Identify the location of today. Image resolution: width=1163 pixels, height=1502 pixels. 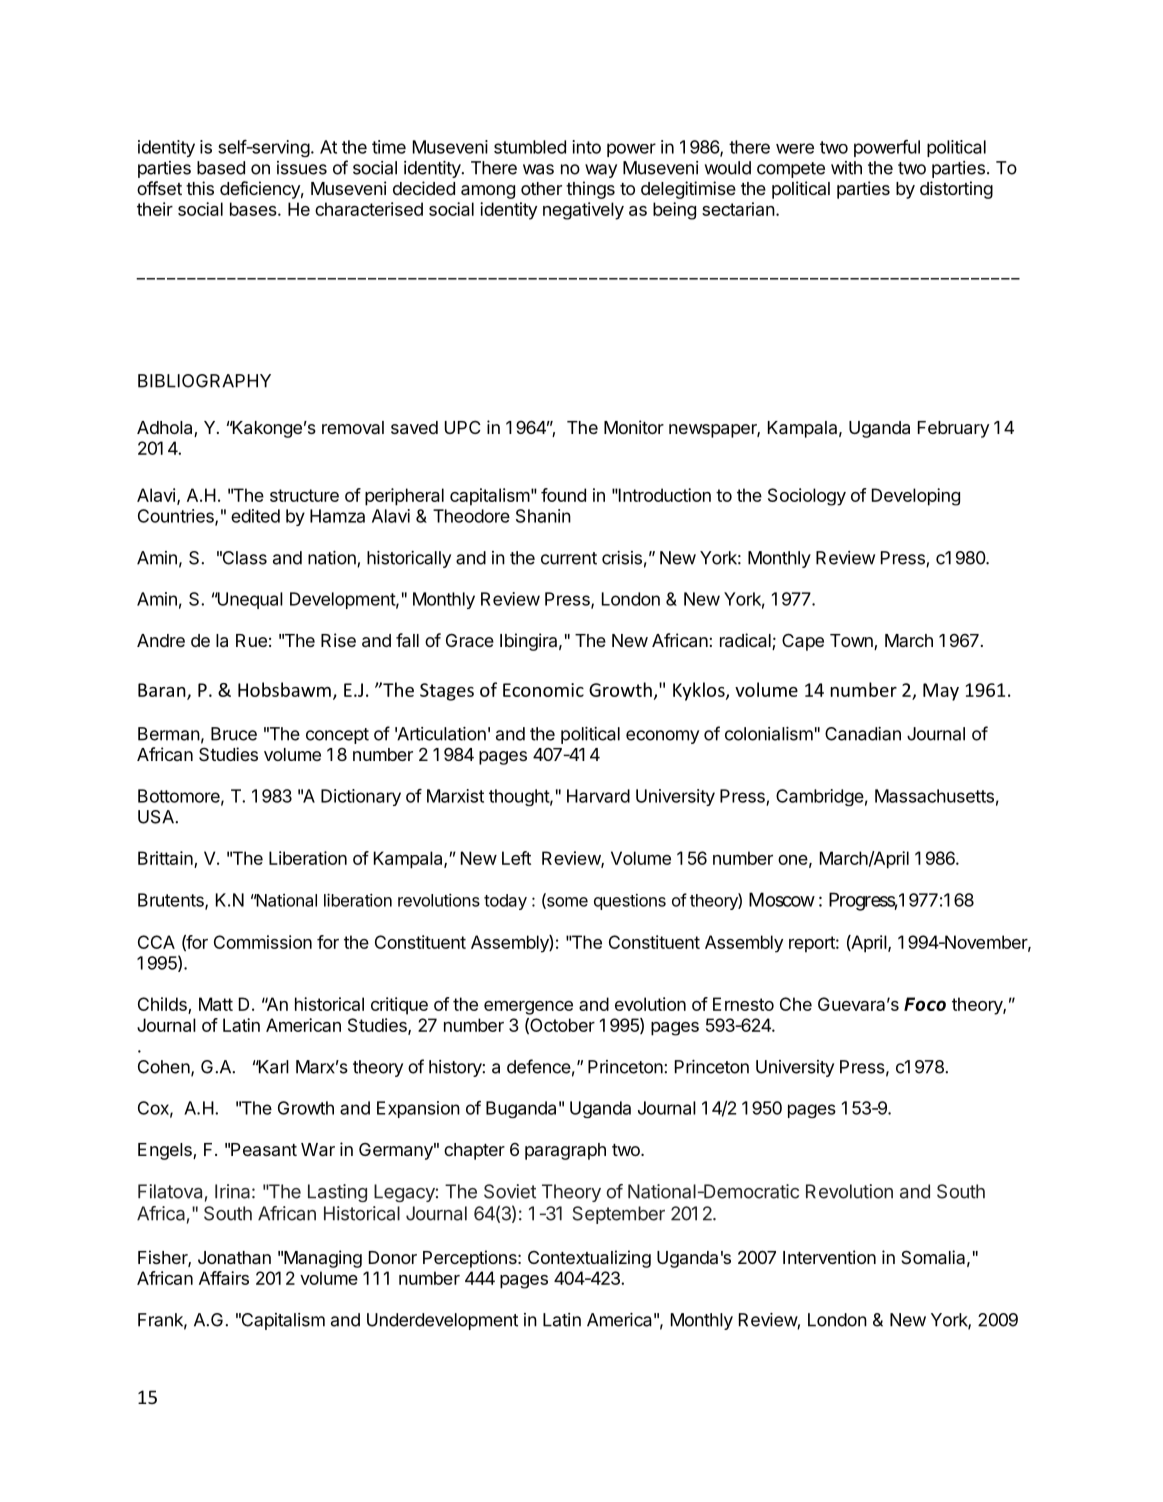
(505, 902).
